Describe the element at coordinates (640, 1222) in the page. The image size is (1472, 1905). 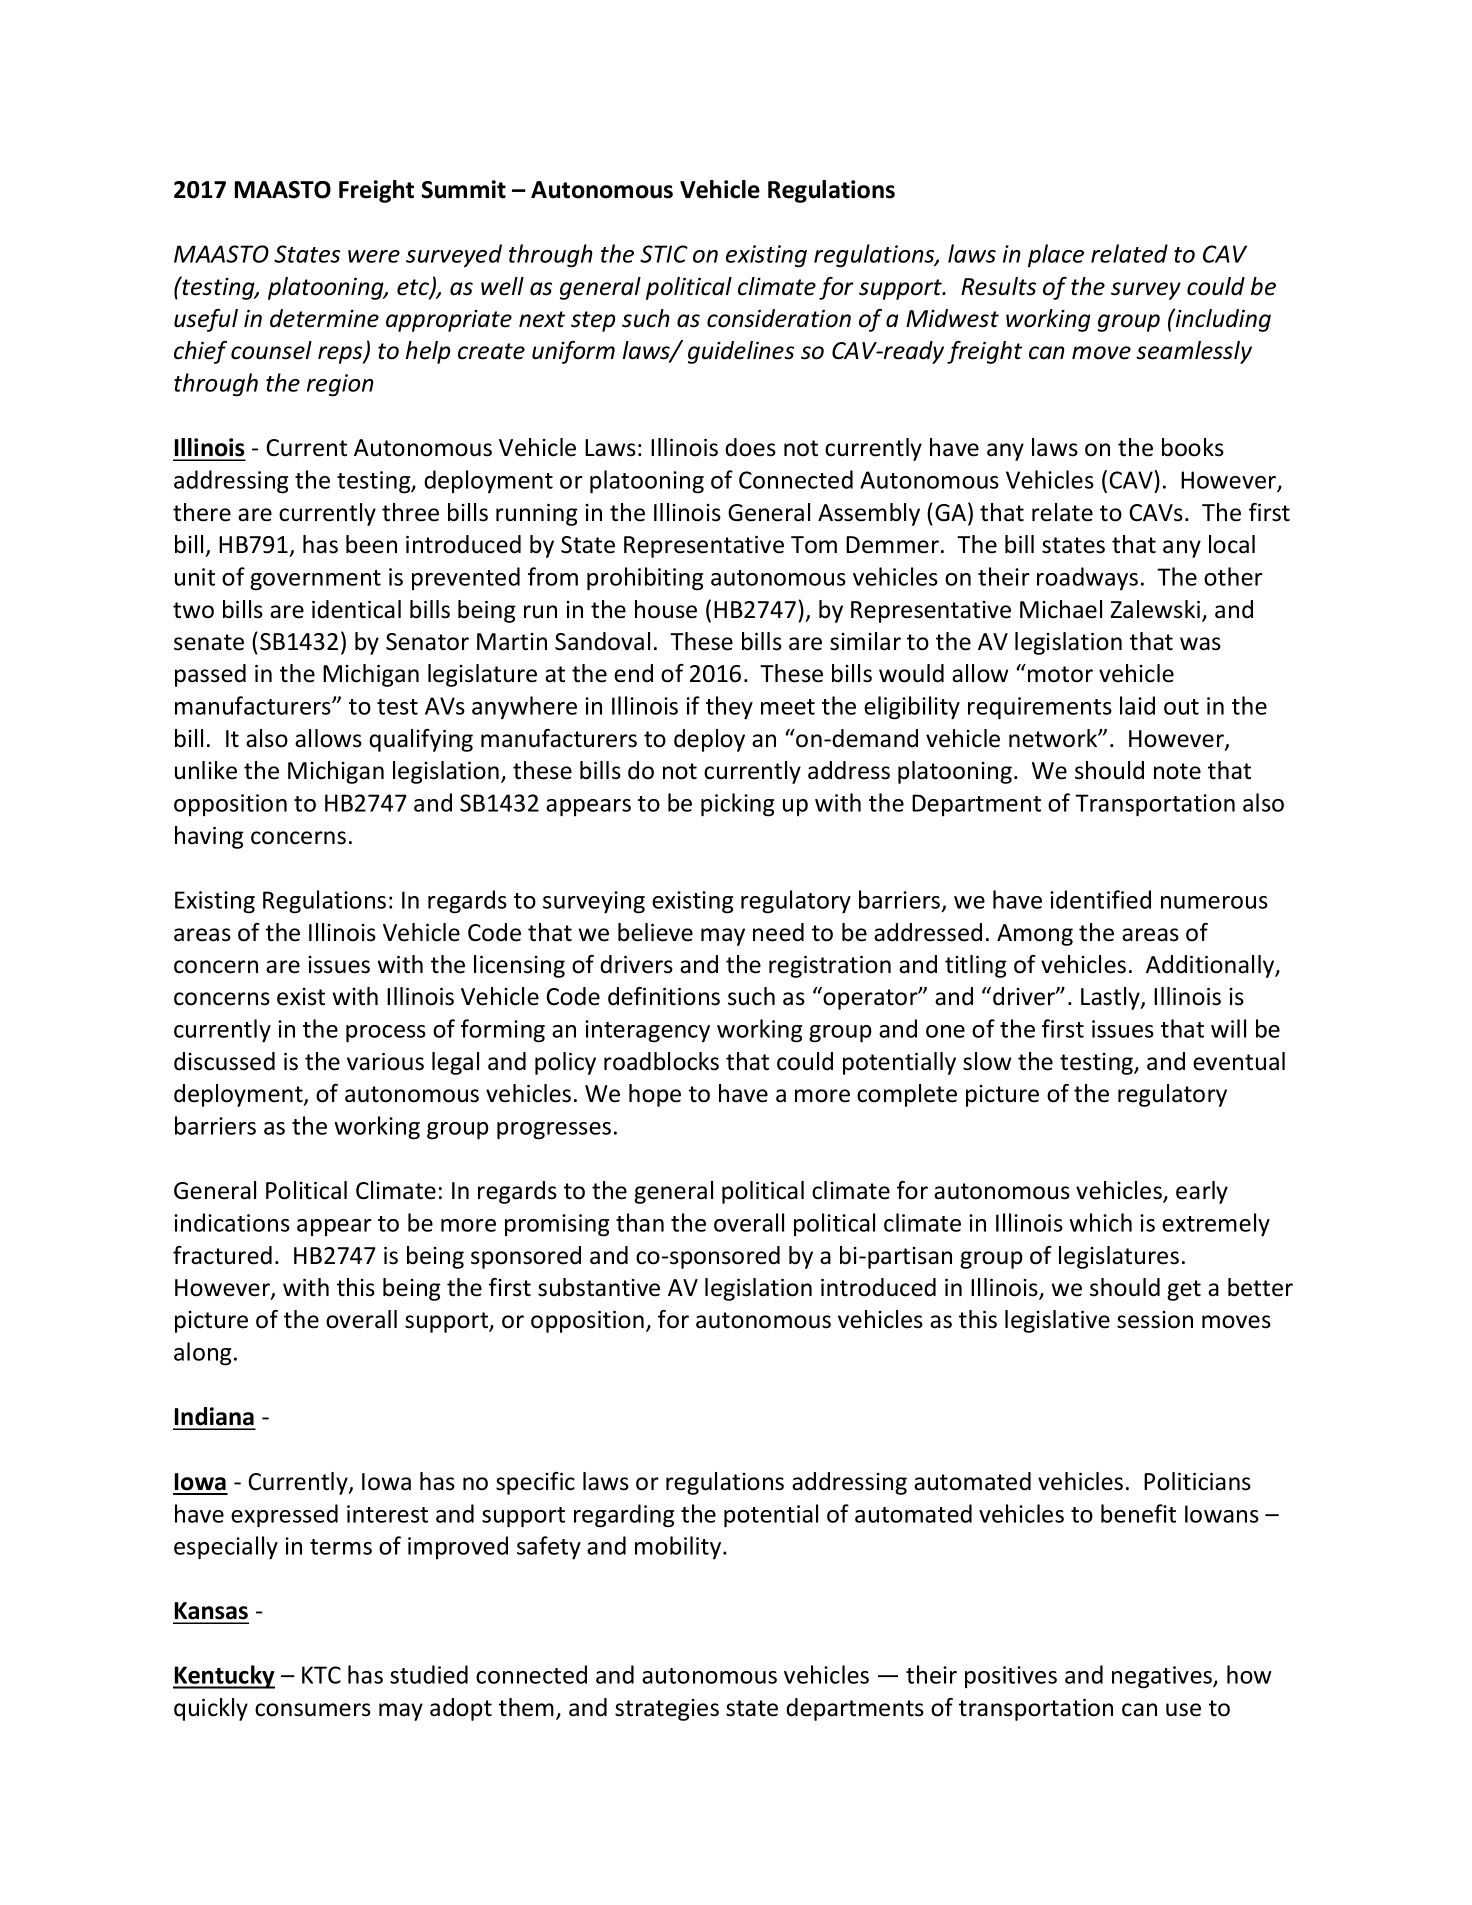
I see `than` at that location.
